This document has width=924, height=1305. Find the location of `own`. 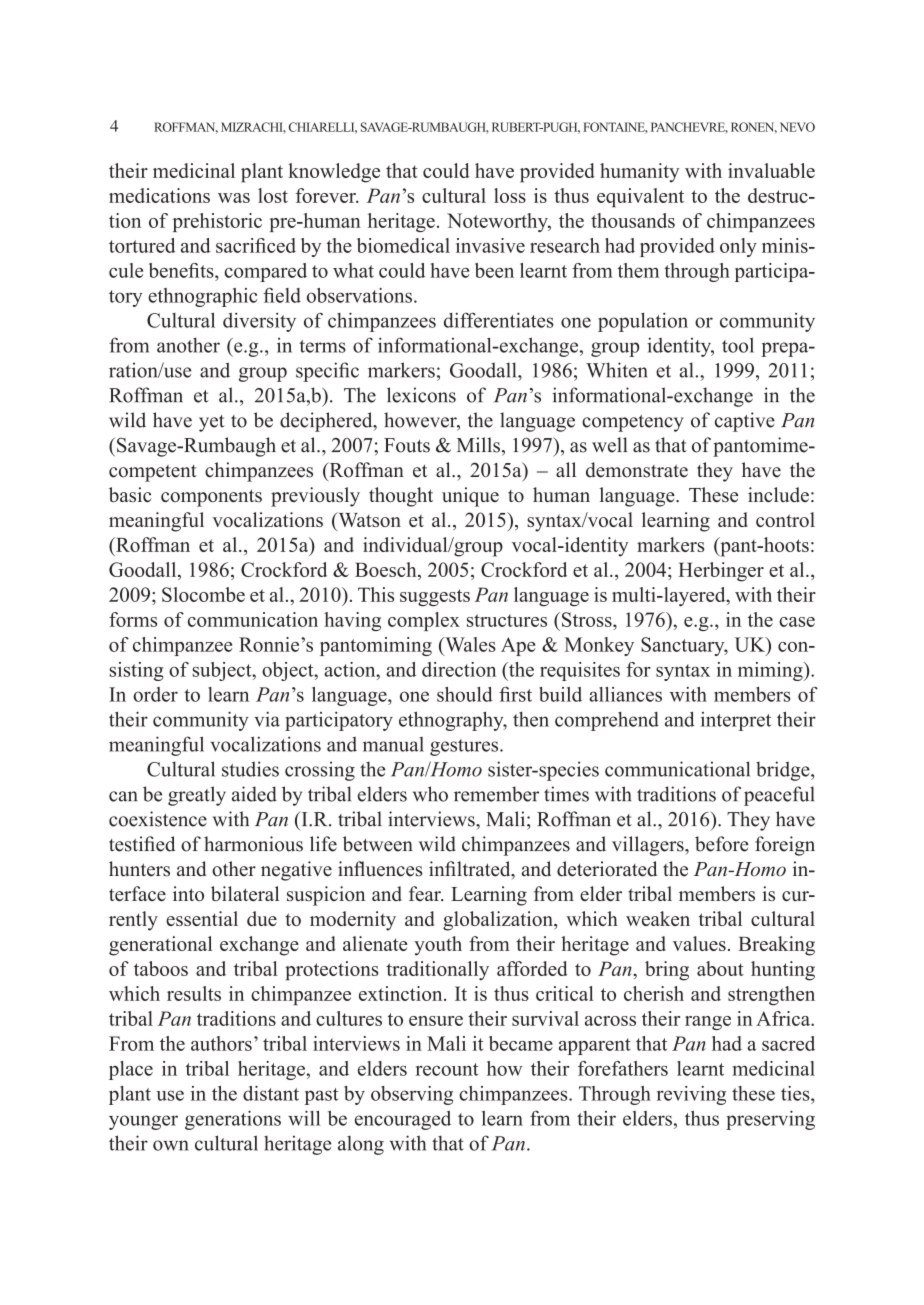

own is located at coordinates (171, 1145).
